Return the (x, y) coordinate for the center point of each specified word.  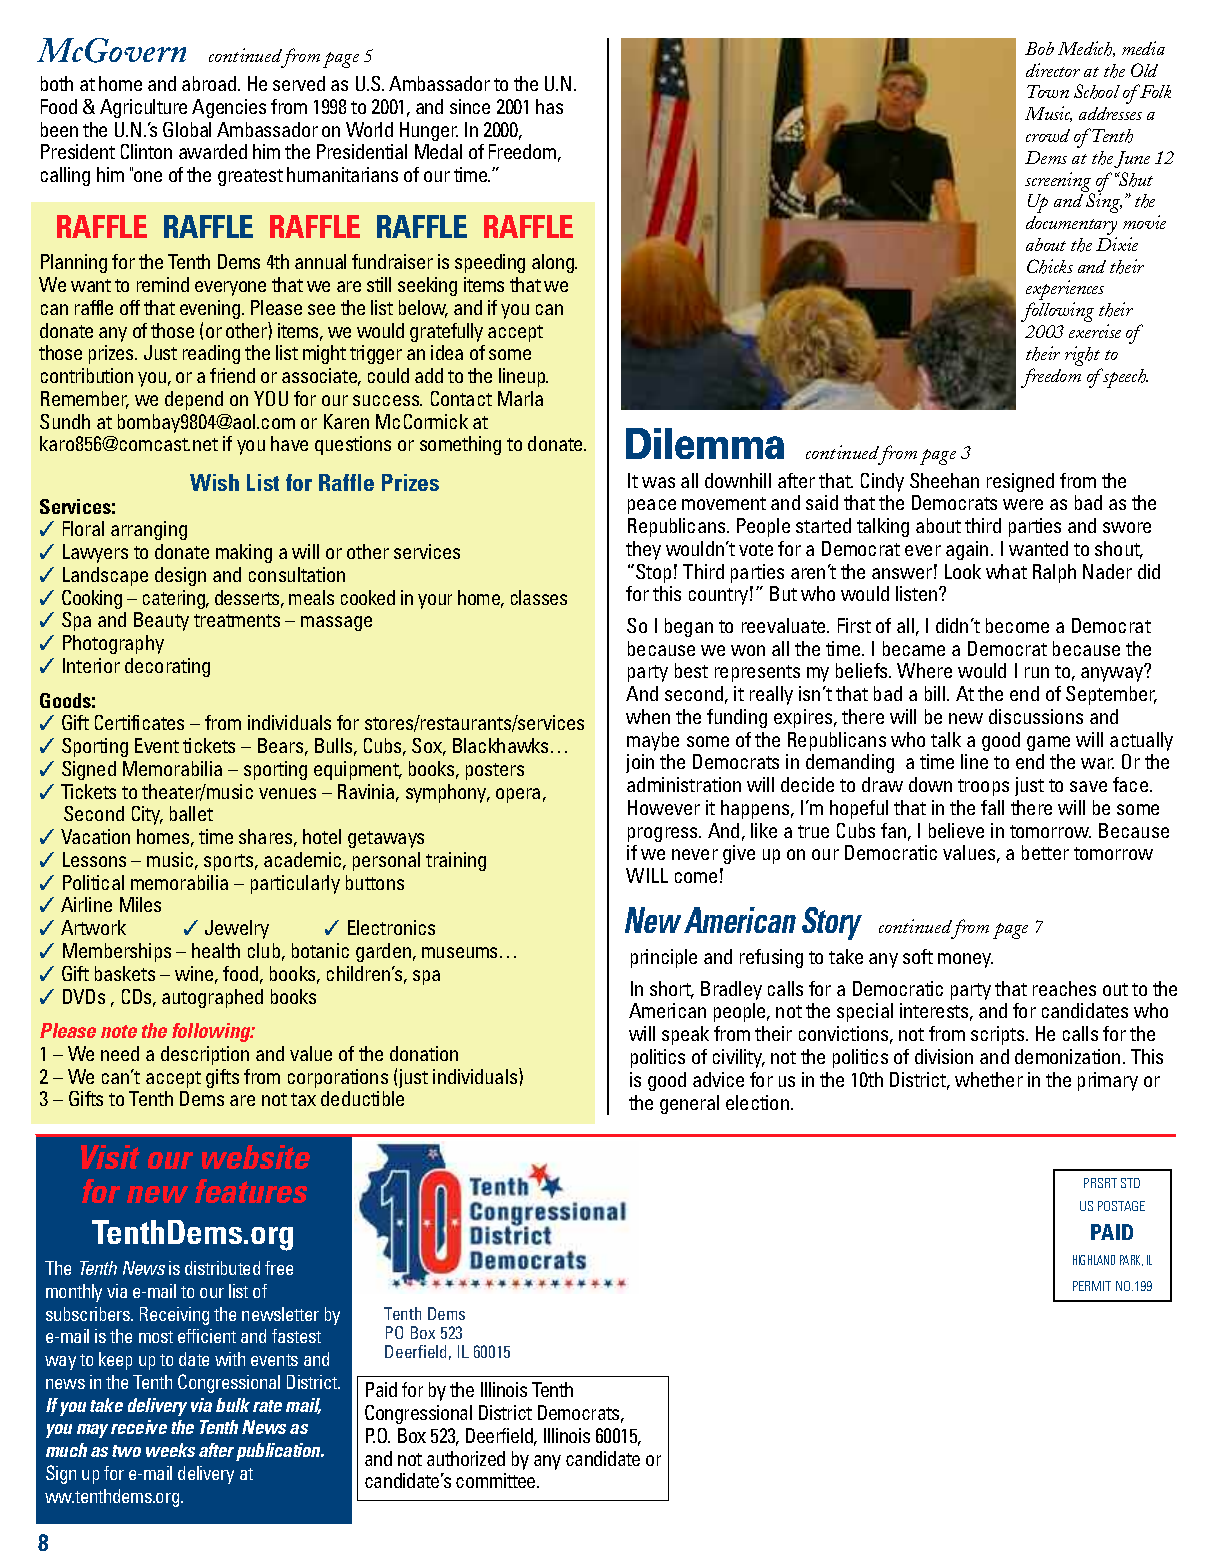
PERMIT (1092, 1286)
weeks (170, 1450)
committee (497, 1480)
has (549, 106)
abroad (210, 83)
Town (1048, 91)
